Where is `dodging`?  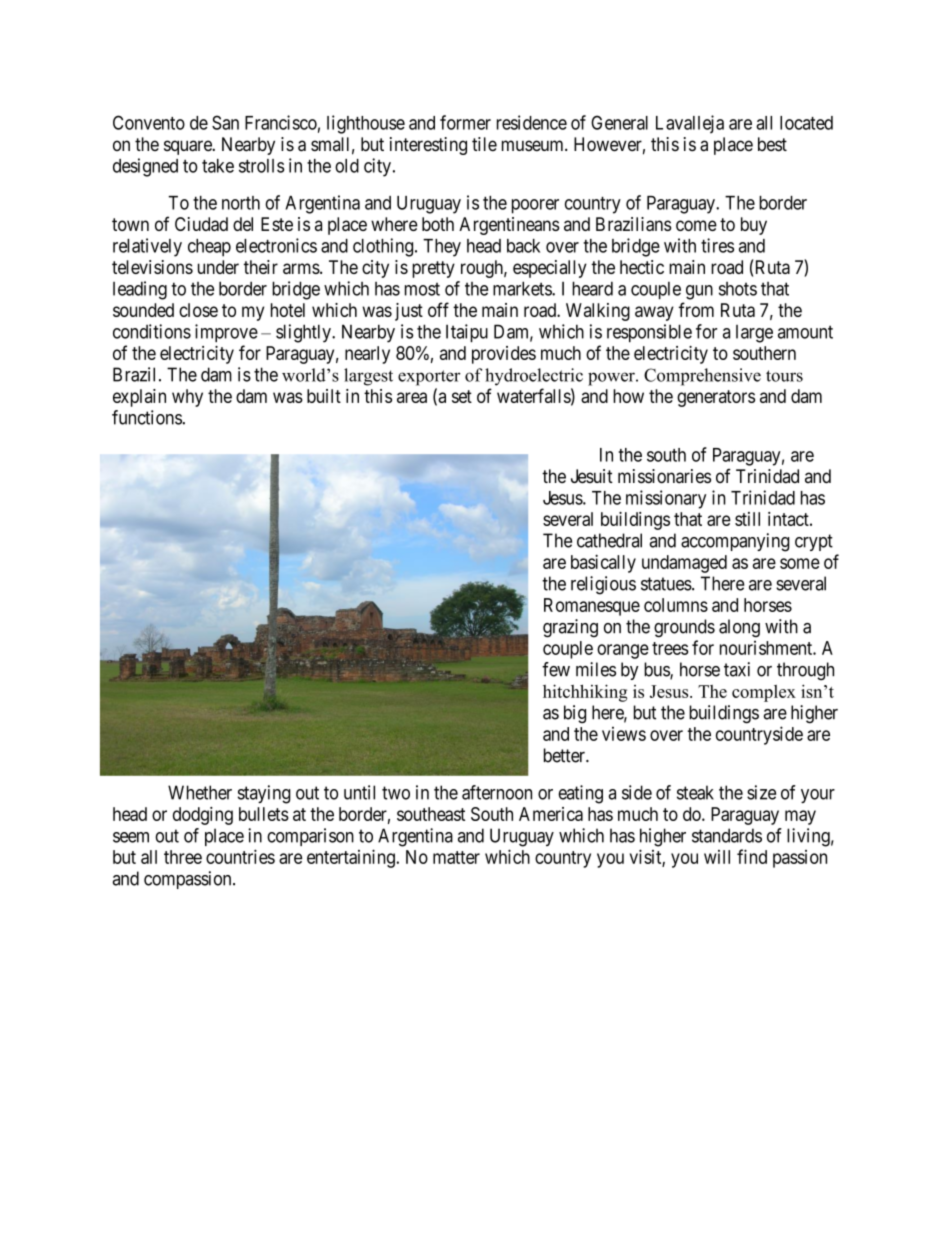 dodging is located at coordinates (203, 816).
